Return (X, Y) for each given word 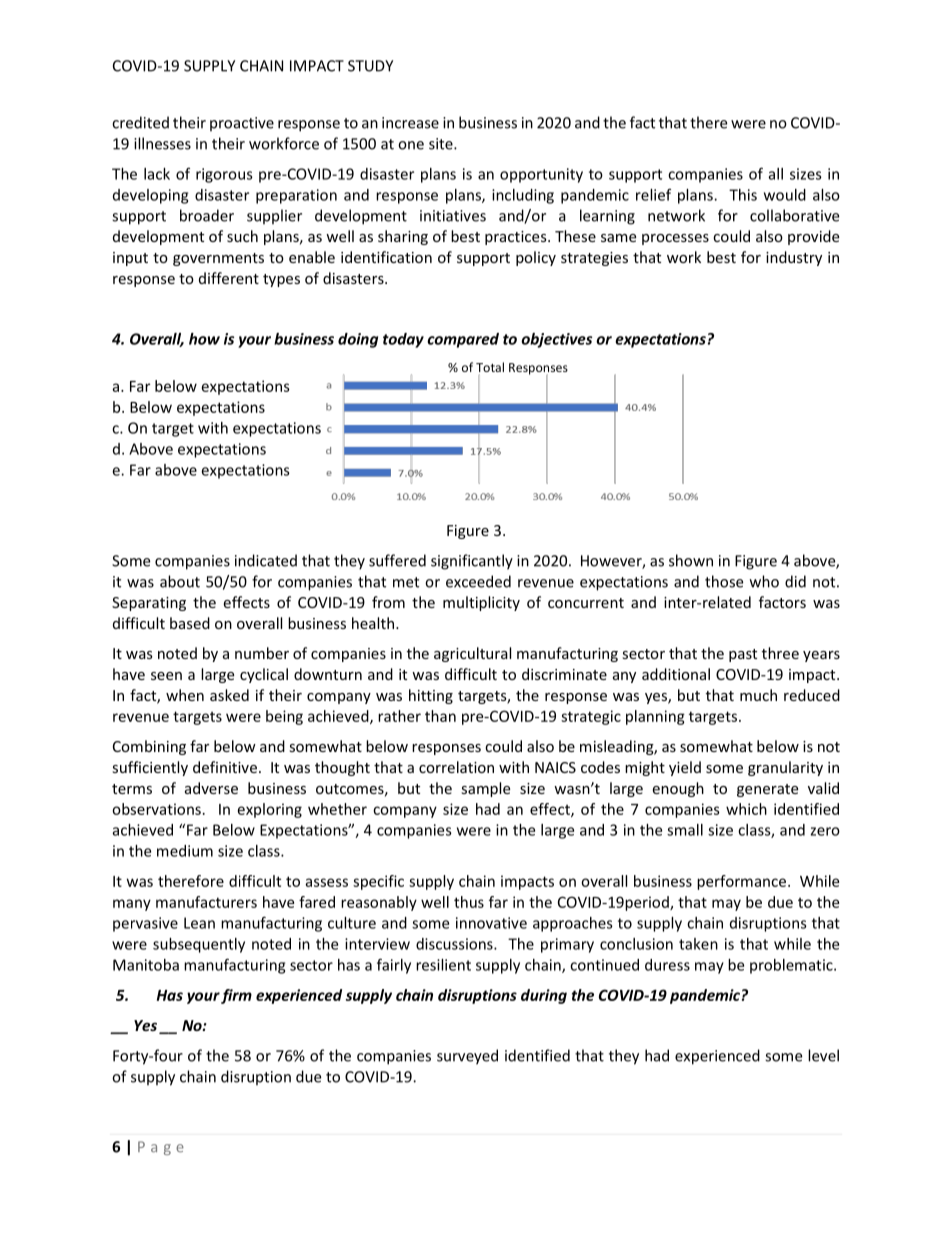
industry (794, 258)
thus (469, 902)
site (442, 144)
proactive (242, 124)
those (724, 581)
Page (161, 1148)
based (190, 623)
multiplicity (481, 603)
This (743, 195)
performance (743, 882)
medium (185, 851)
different (229, 278)
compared (463, 340)
